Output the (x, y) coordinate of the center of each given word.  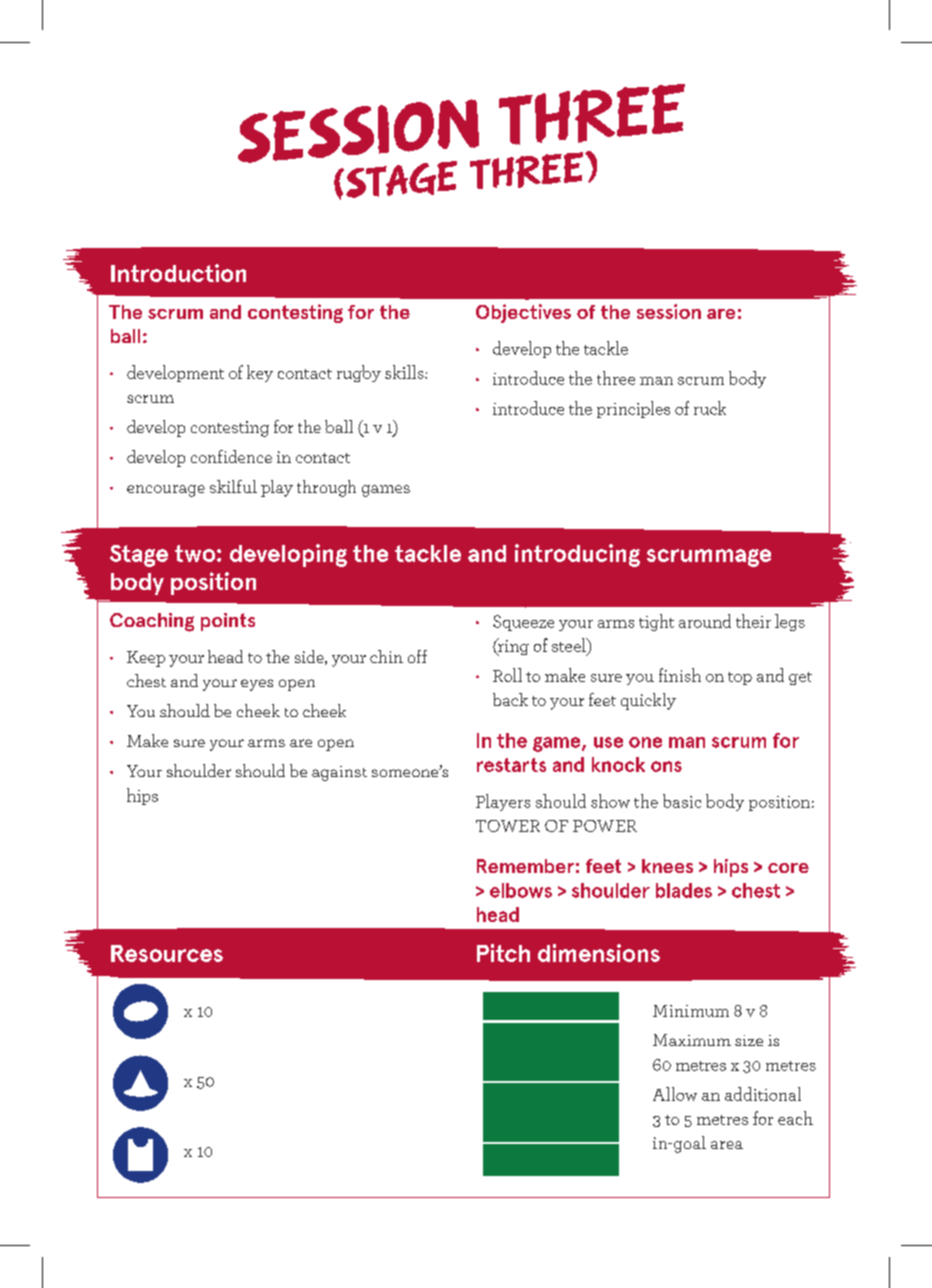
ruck (710, 408)
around (705, 621)
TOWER (508, 826)
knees (667, 866)
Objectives (523, 313)
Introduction (178, 273)
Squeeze (523, 623)
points (228, 622)
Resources (167, 953)
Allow (675, 1094)
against (339, 773)
